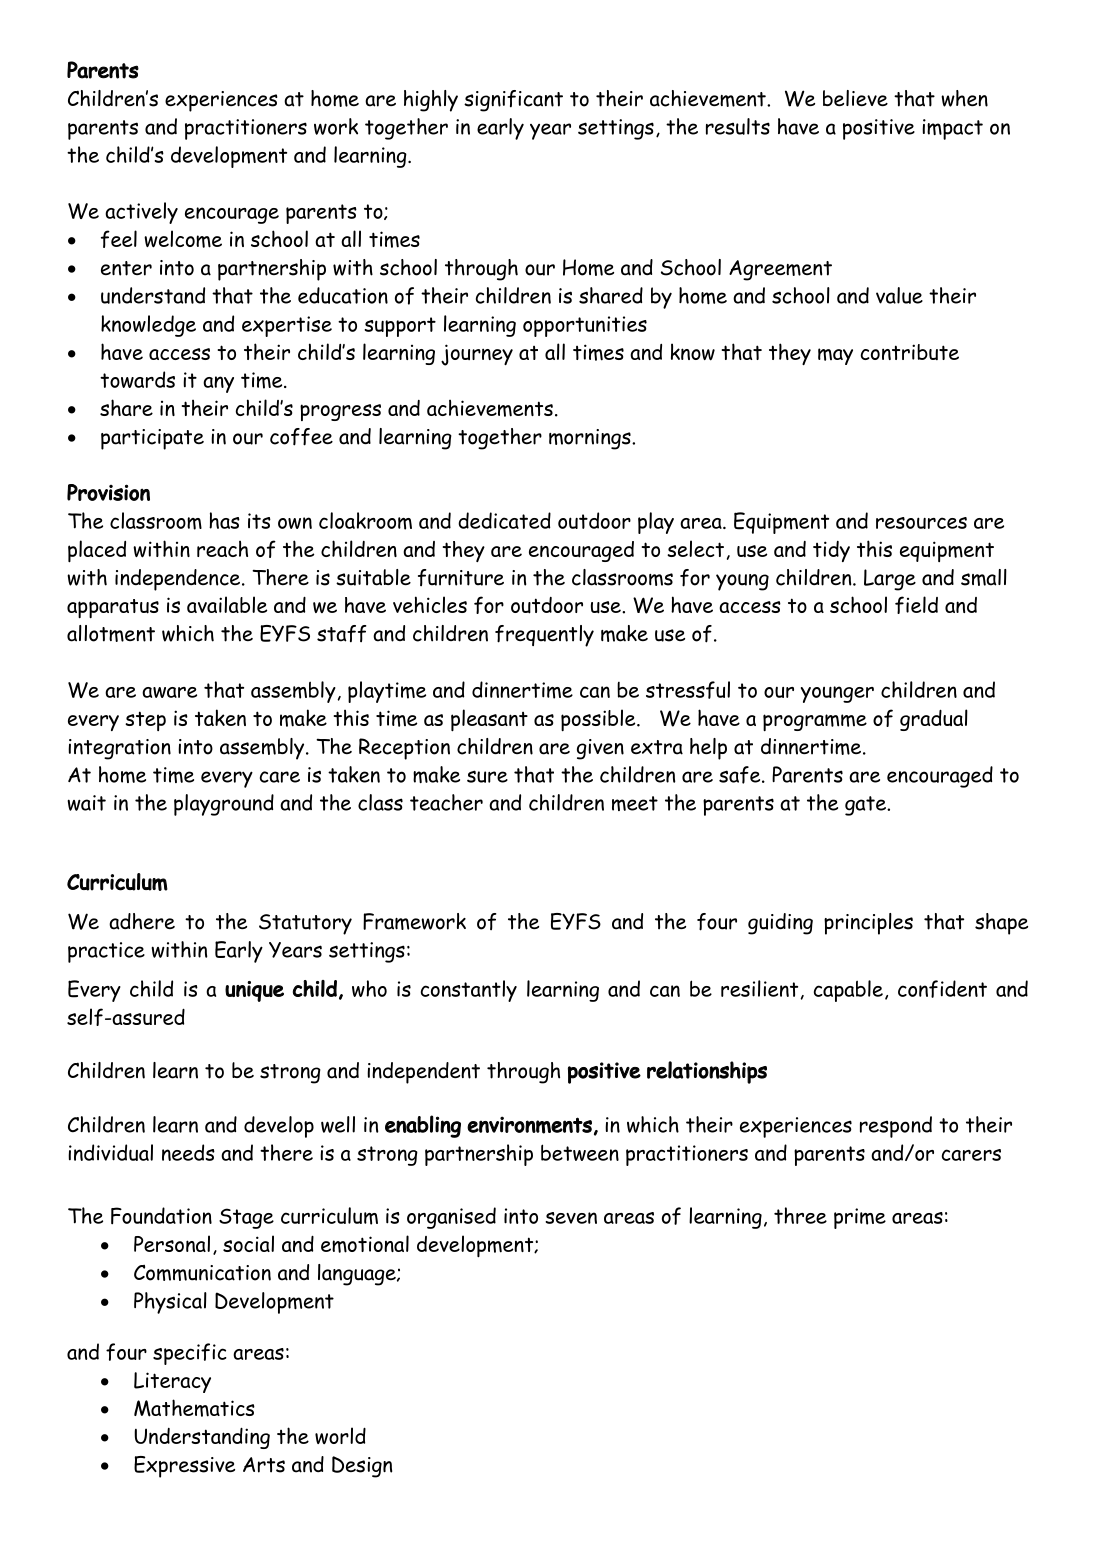  Describe the element at coordinates (866, 806) in the screenshot. I see `gate` at that location.
